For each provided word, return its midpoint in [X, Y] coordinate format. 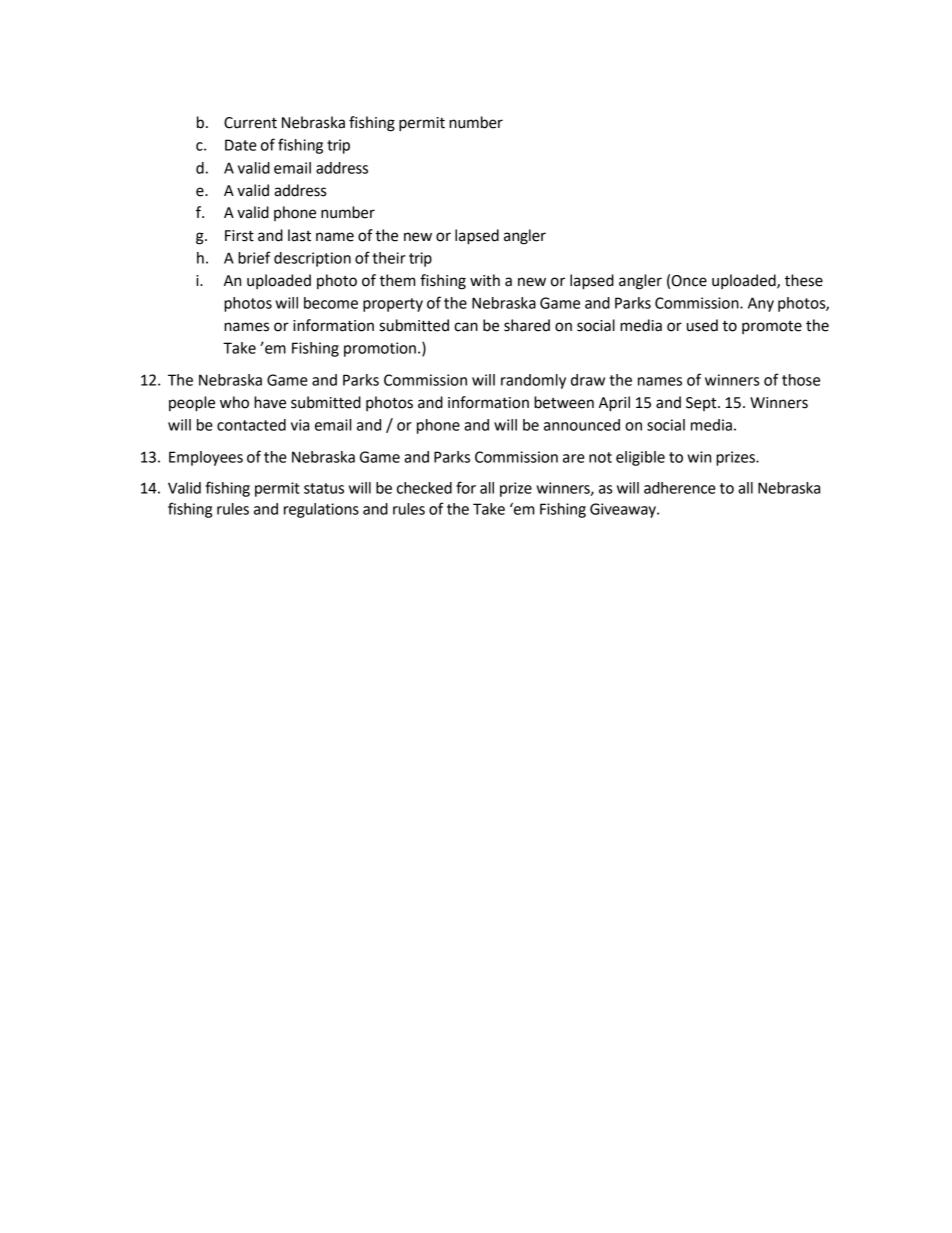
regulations [321, 510]
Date [241, 145]
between [564, 402]
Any [761, 304]
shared [527, 325]
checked [424, 488]
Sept [702, 404]
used [702, 325]
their [389, 258]
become [331, 303]
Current [250, 123]
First [239, 236]
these [804, 280]
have [270, 402]
